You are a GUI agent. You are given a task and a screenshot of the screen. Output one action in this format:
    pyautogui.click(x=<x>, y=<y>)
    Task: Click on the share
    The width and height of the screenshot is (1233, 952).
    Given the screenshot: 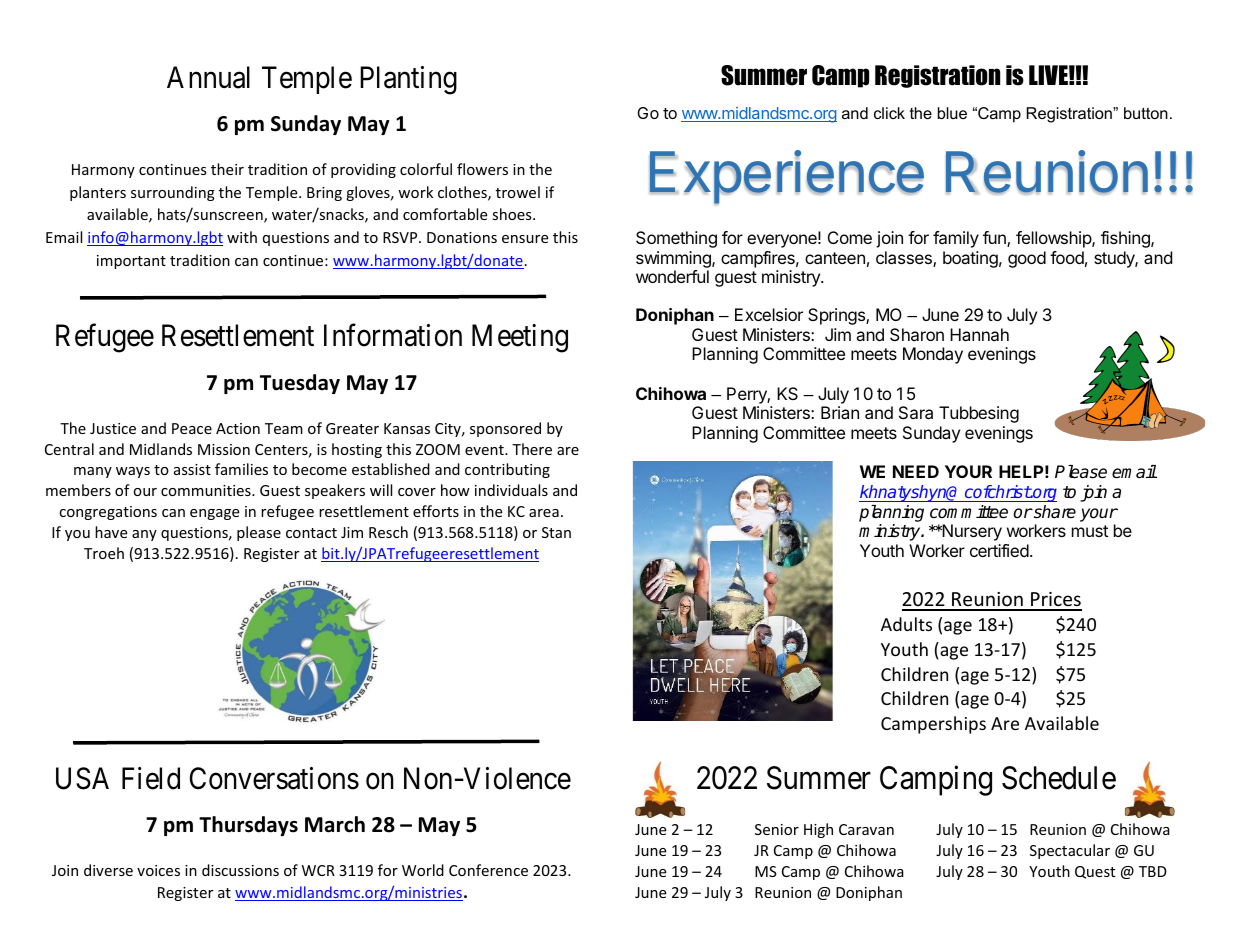 What is the action you would take?
    pyautogui.click(x=1054, y=512)
